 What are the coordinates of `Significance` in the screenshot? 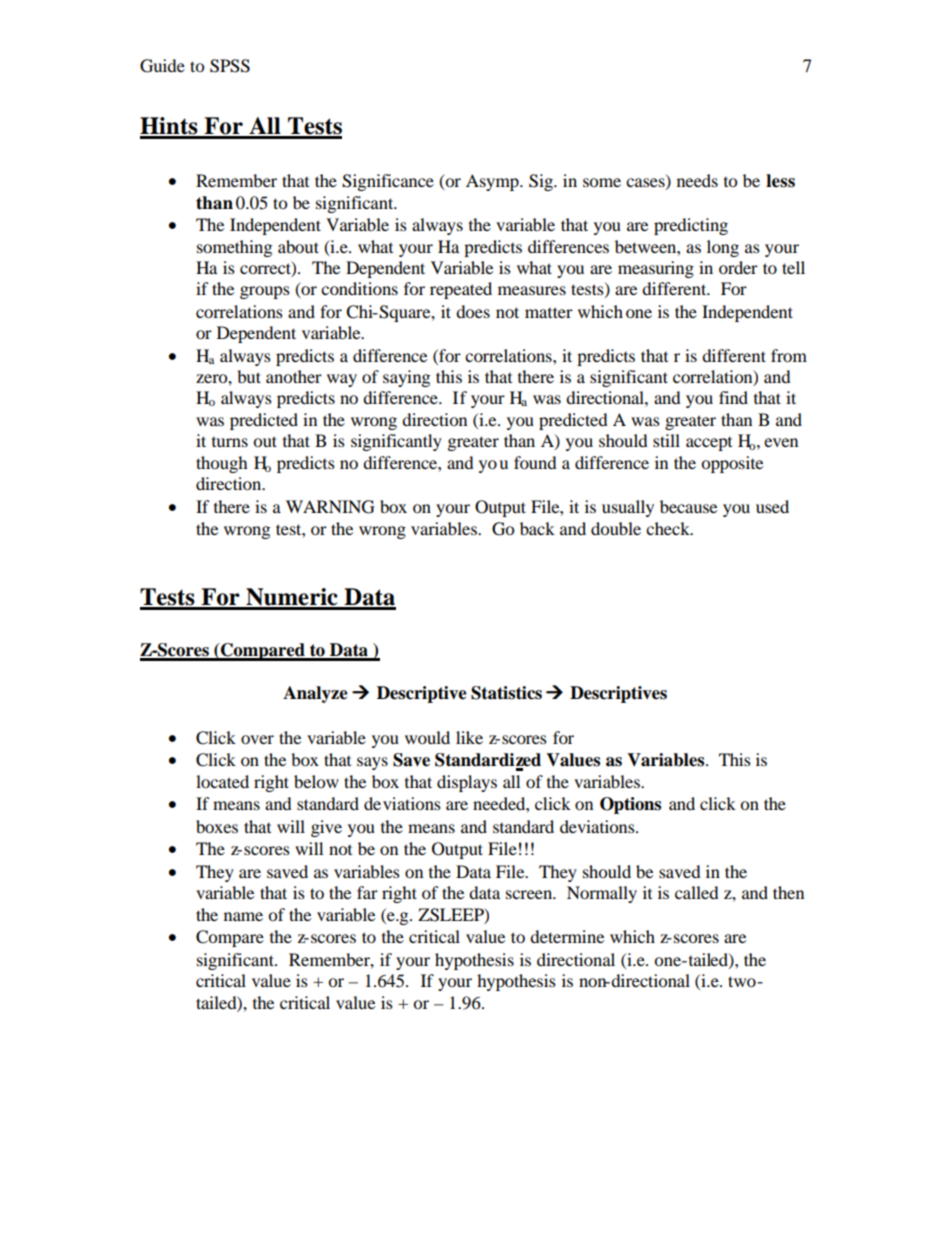 It's located at (388, 182).
